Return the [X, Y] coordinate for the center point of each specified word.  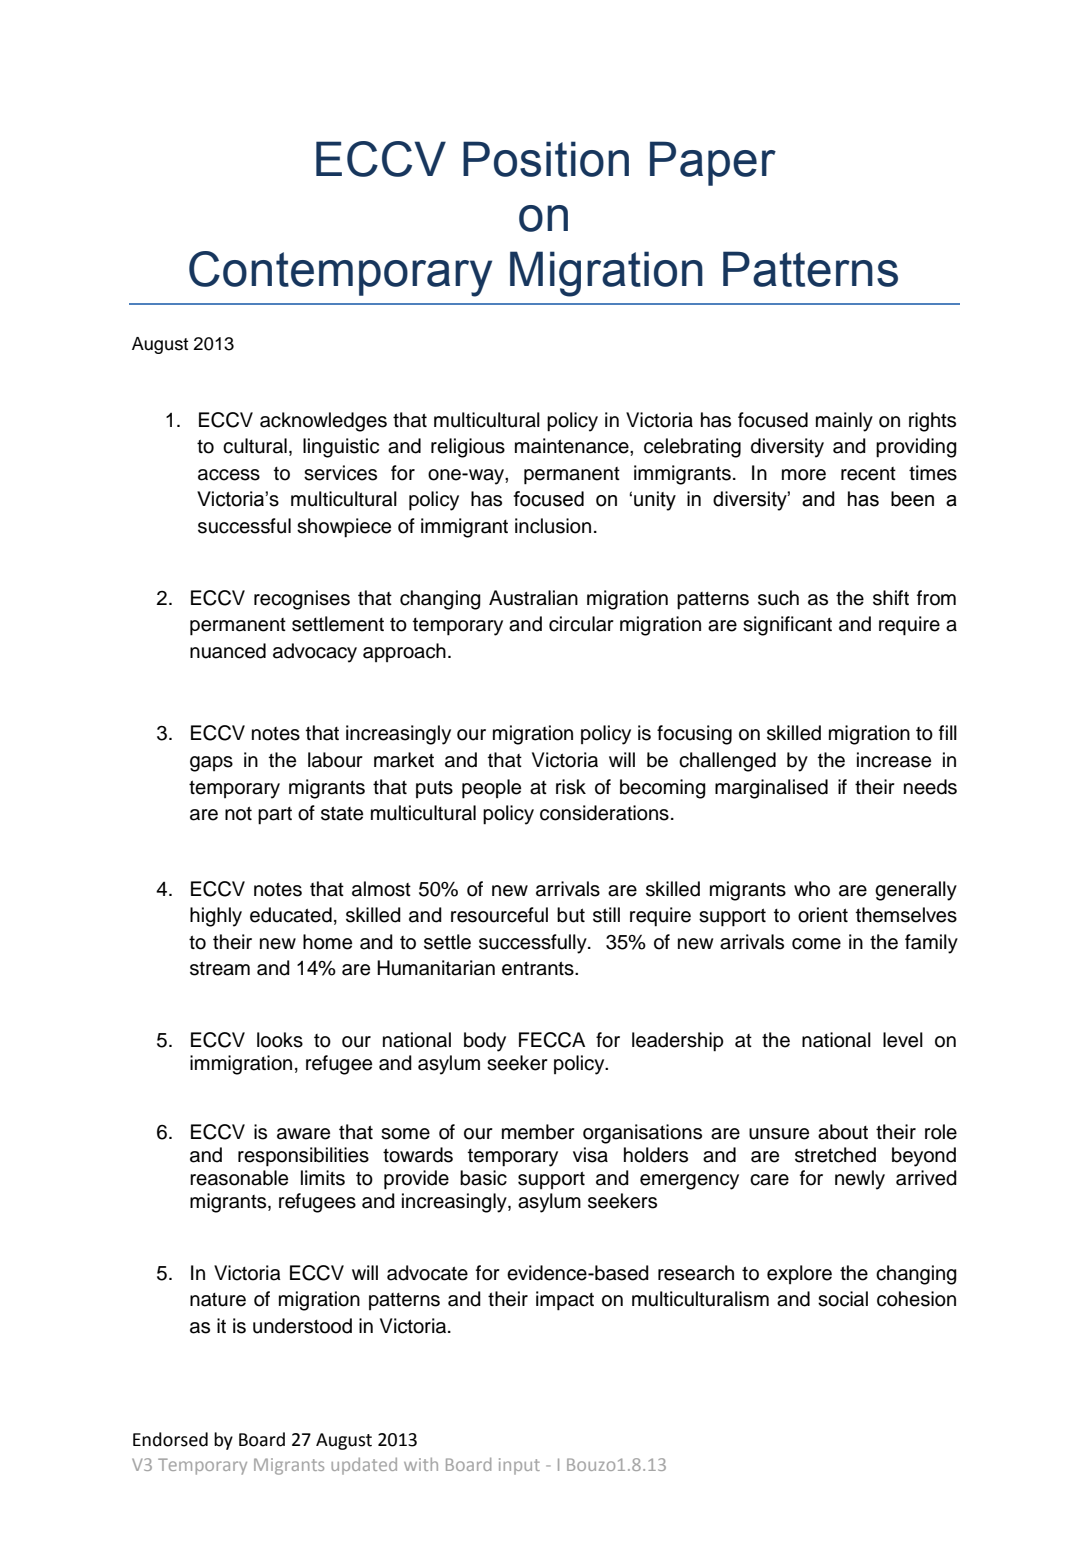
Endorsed [170, 1439]
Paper [713, 163]
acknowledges [323, 422]
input [519, 1466]
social [843, 1299]
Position [546, 159]
